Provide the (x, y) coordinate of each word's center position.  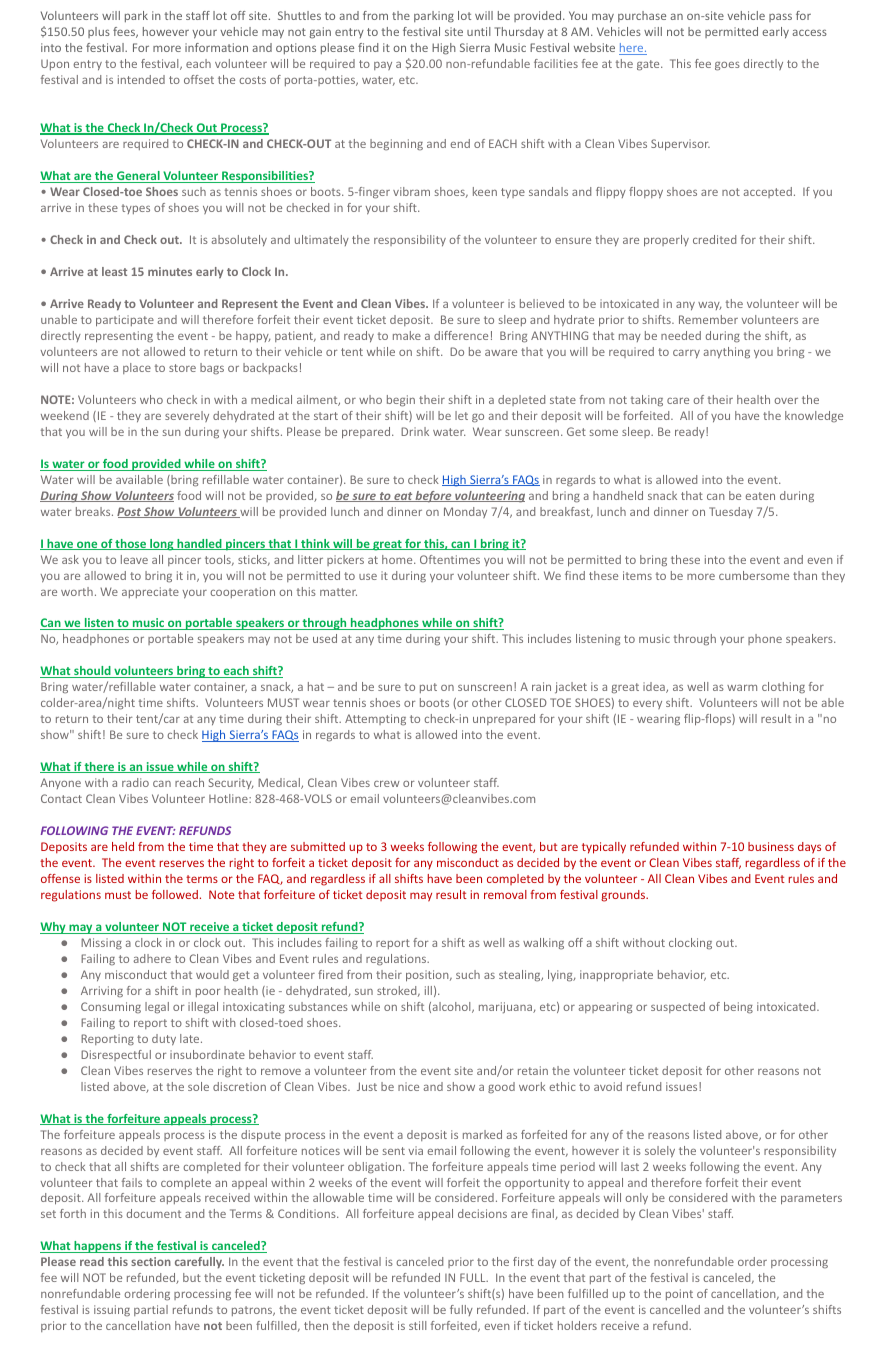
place (137, 368)
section (151, 1261)
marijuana (506, 1008)
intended (141, 79)
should (92, 672)
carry (686, 354)
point (679, 1294)
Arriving (102, 992)
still (417, 1325)
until (479, 31)
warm (742, 687)
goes (727, 66)
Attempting (375, 720)
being (738, 1008)
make (407, 335)
